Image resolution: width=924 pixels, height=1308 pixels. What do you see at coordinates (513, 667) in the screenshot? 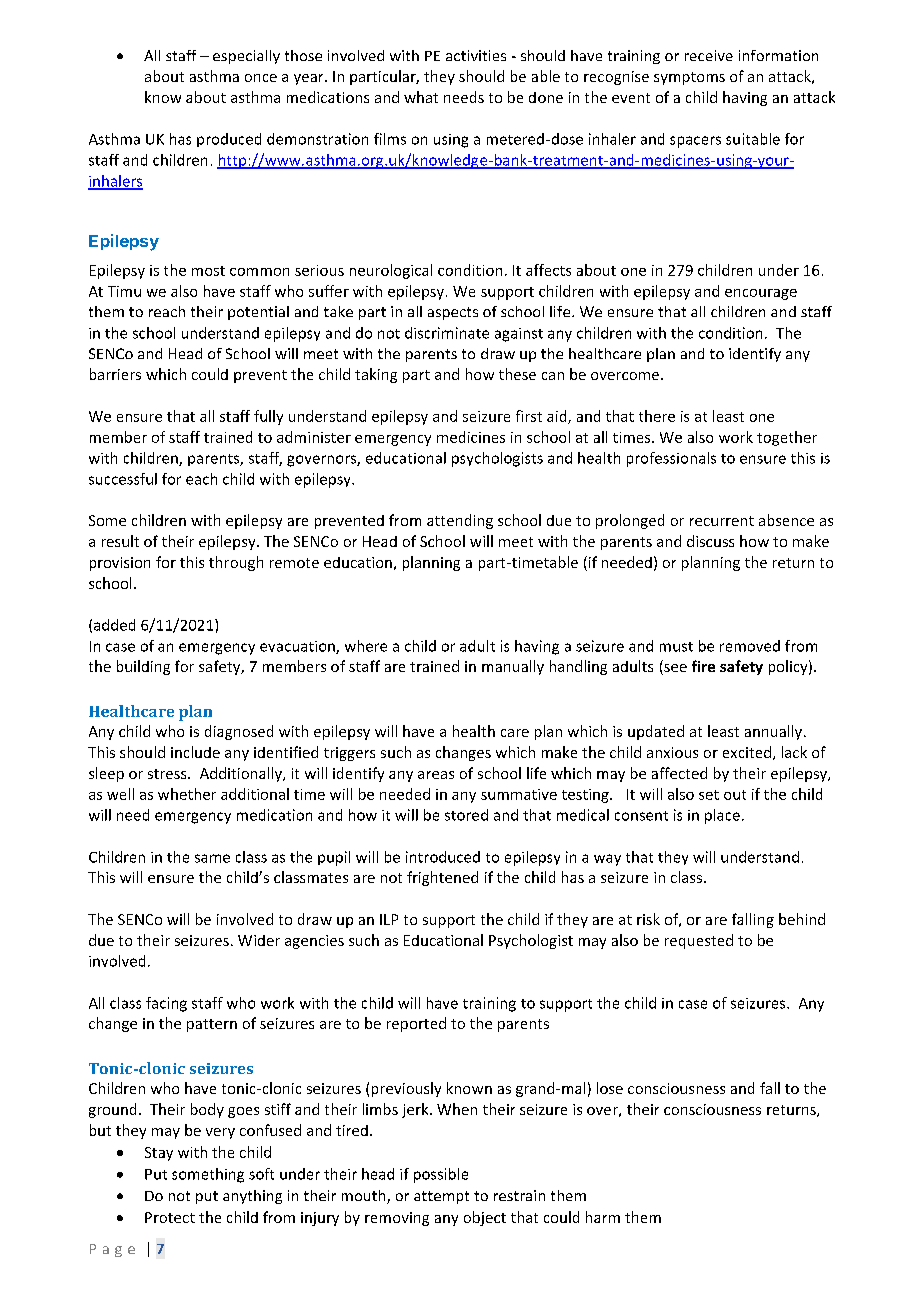
I see `manually` at bounding box center [513, 667].
